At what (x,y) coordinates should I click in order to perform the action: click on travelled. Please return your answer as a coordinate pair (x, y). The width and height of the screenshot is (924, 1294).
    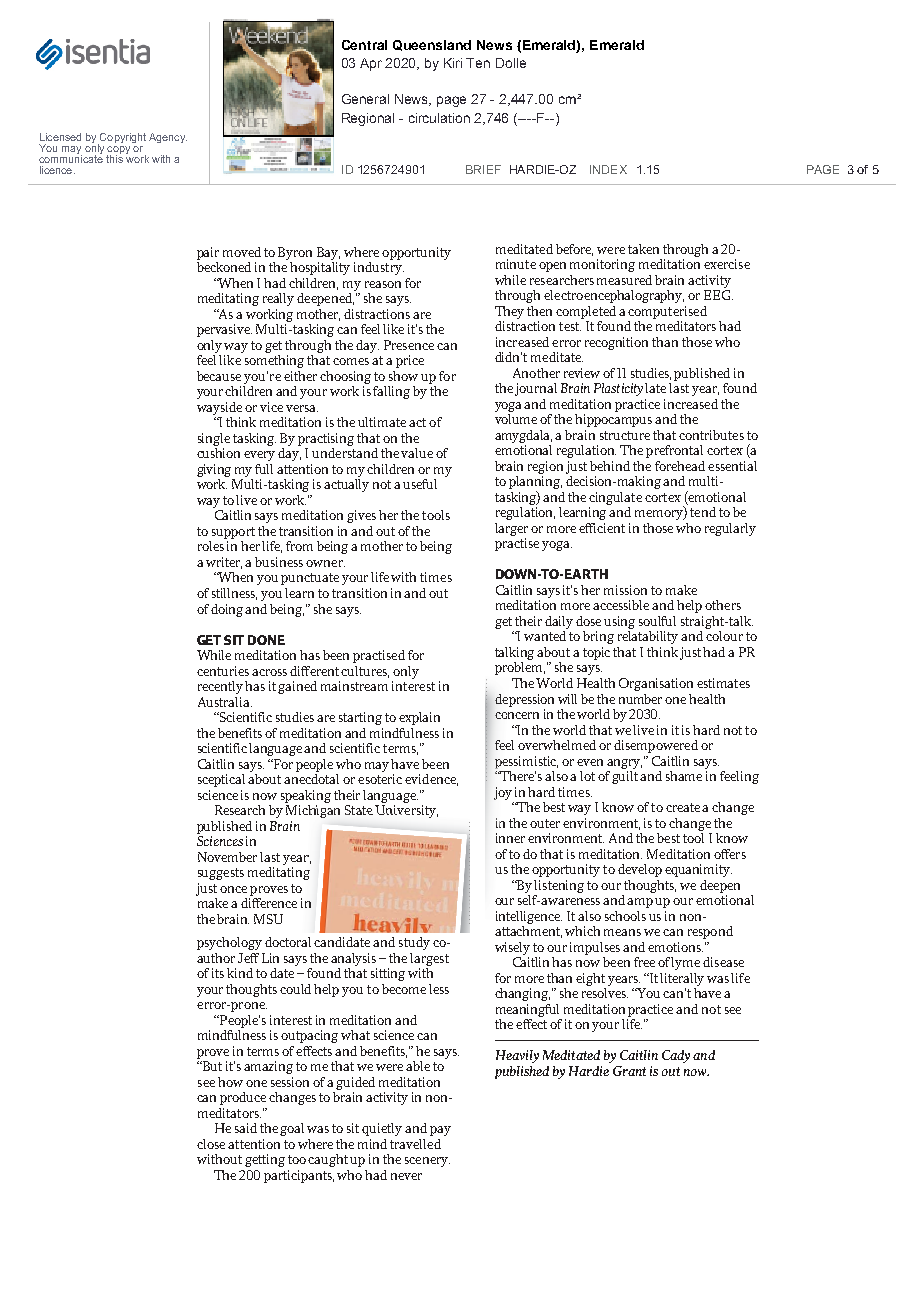
    Looking at the image, I should click on (415, 1144).
